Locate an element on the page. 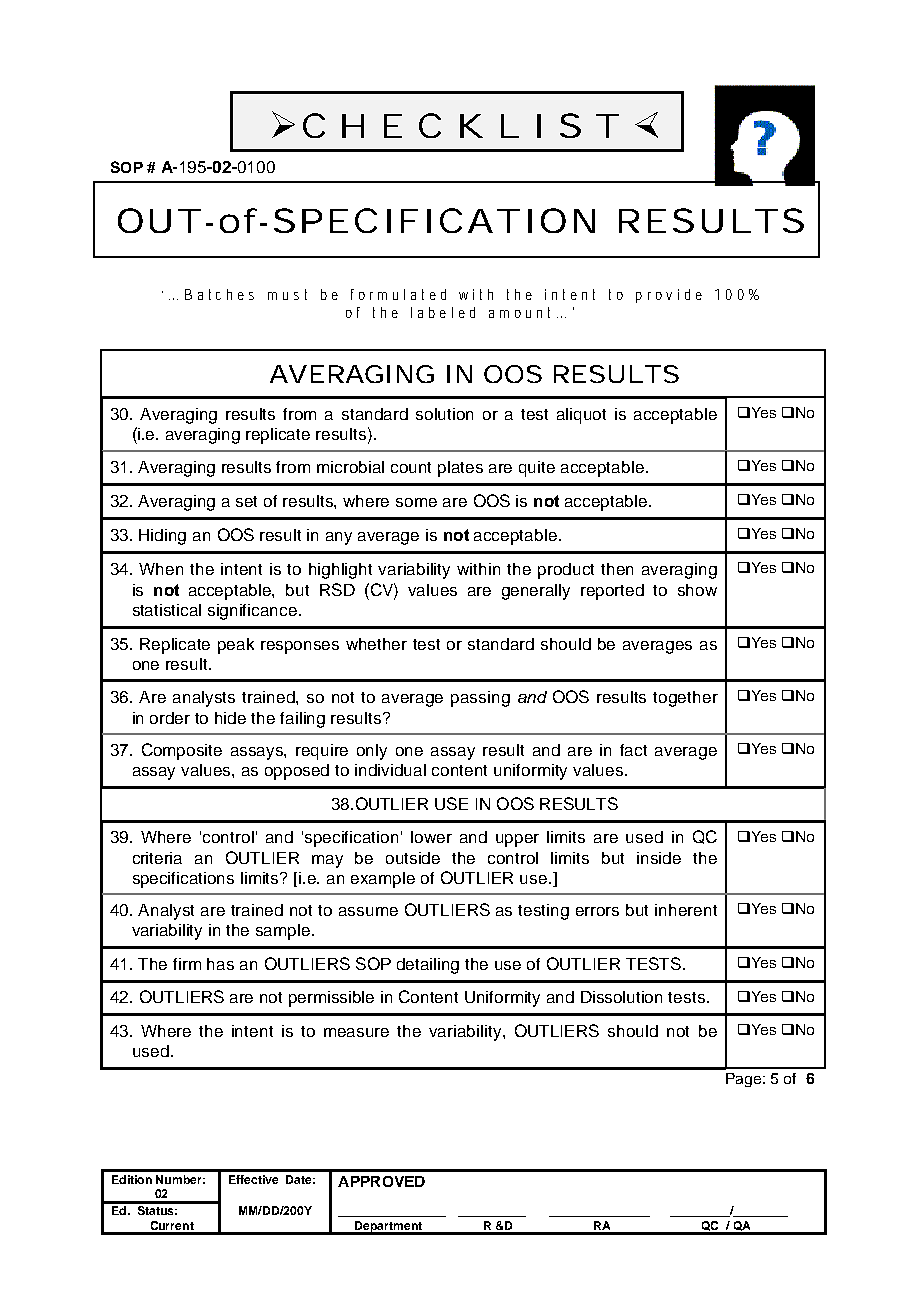 The width and height of the document is (924, 1308). APPROVED is located at coordinates (381, 1181).
